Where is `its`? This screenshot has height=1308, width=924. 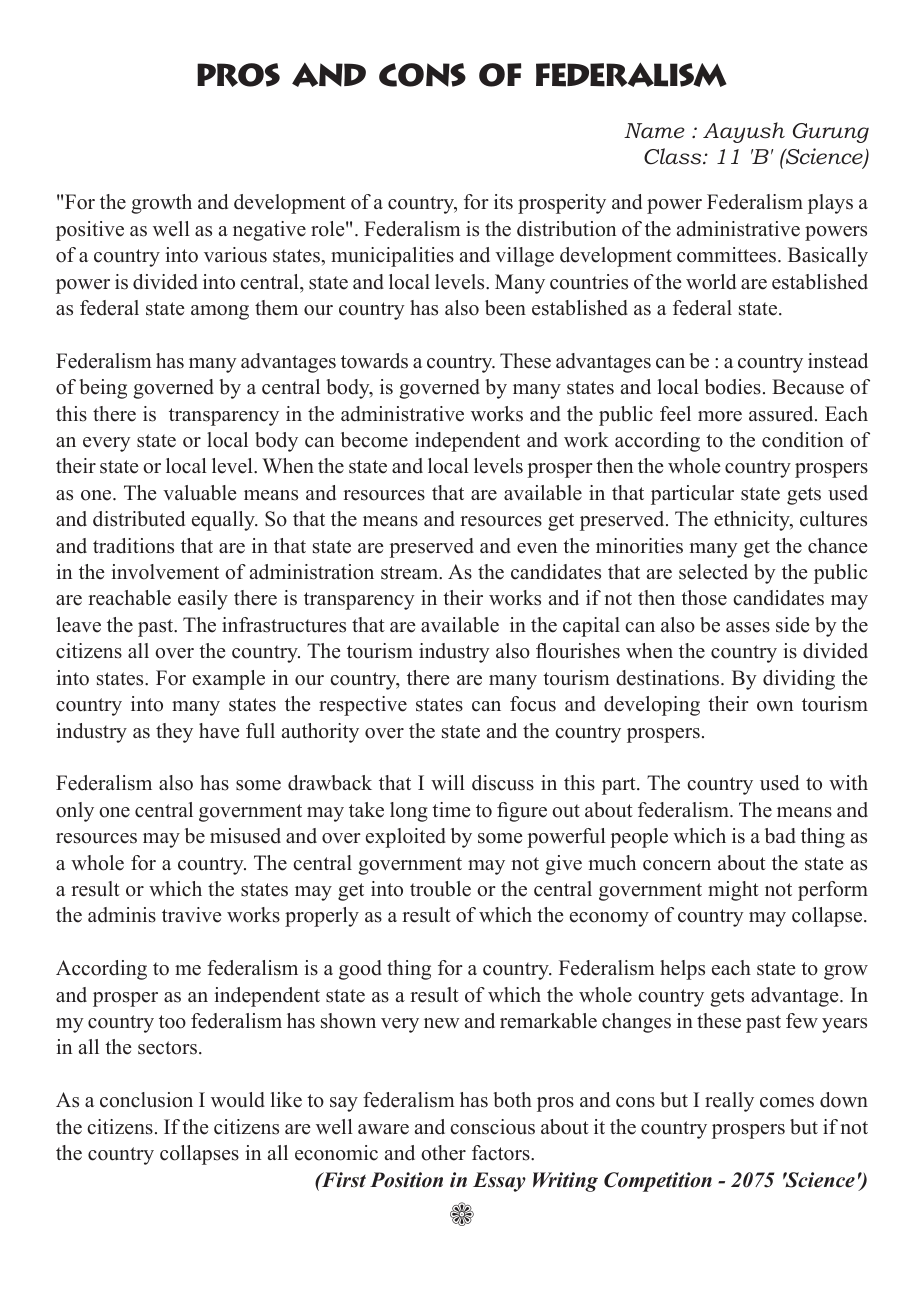
its is located at coordinates (503, 202).
